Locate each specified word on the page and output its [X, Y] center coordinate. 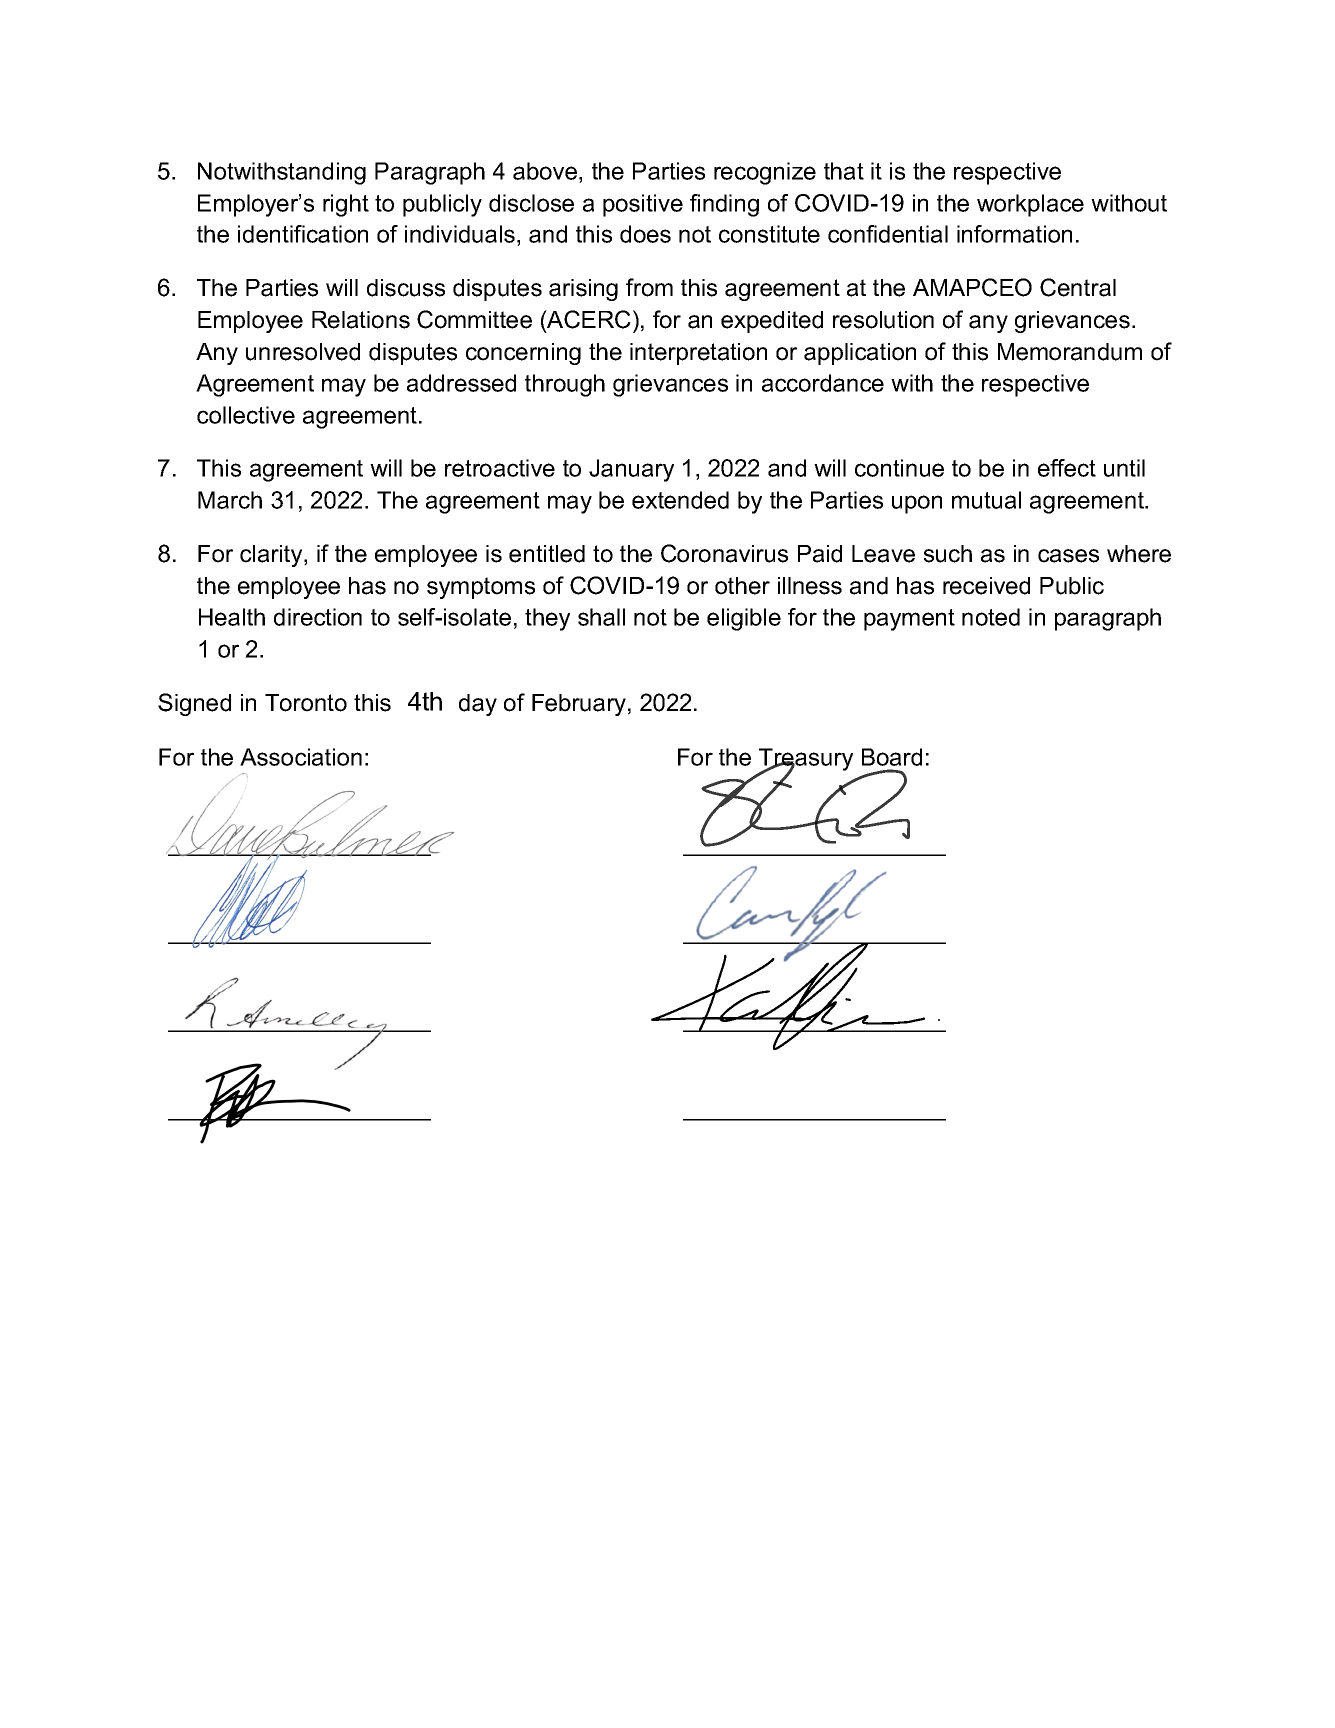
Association [301, 757]
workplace [1030, 205]
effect [1067, 468]
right [346, 205]
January [631, 470]
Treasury [806, 760]
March [230, 500]
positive [643, 205]
